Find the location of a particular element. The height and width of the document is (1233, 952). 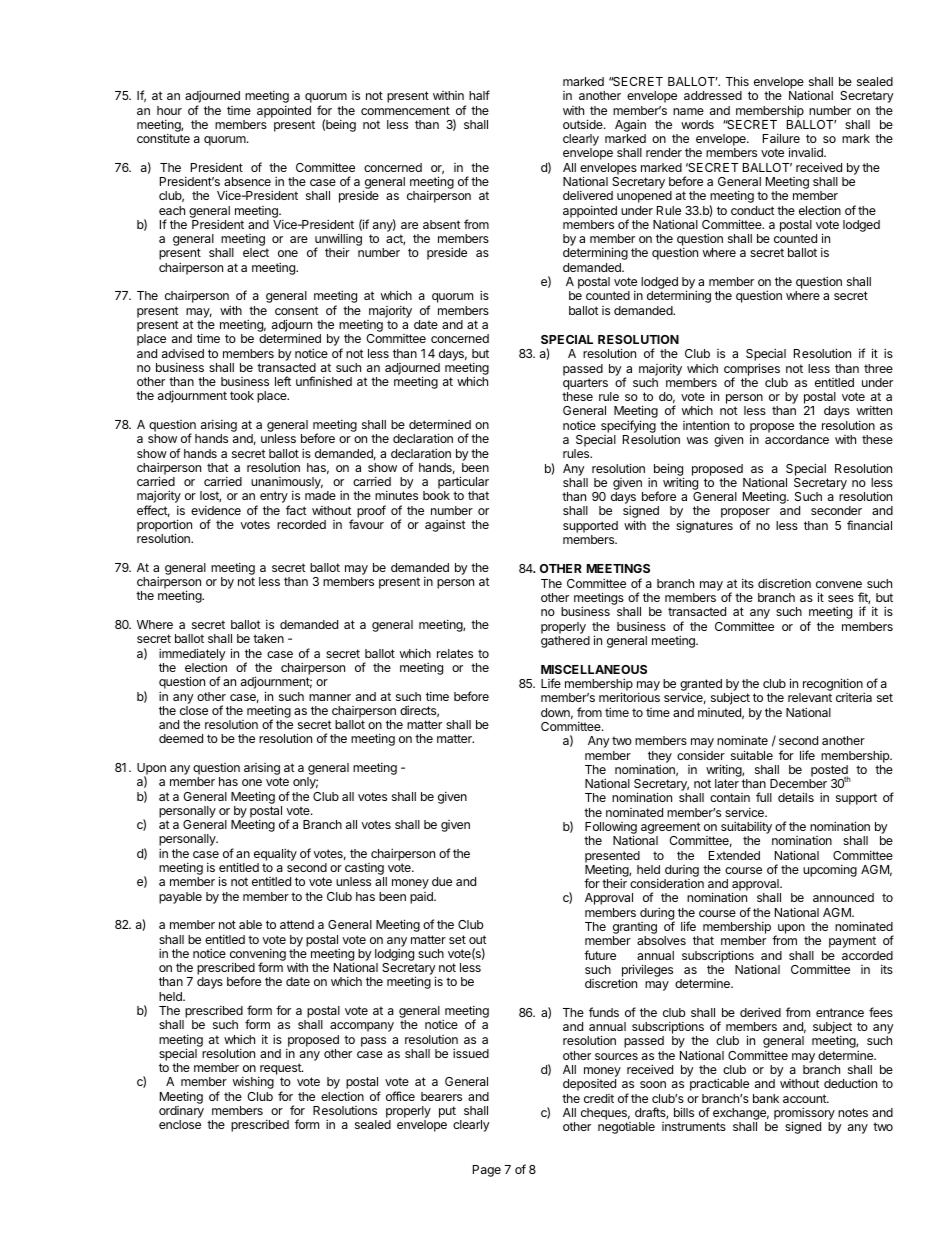

took is located at coordinates (242, 395).
